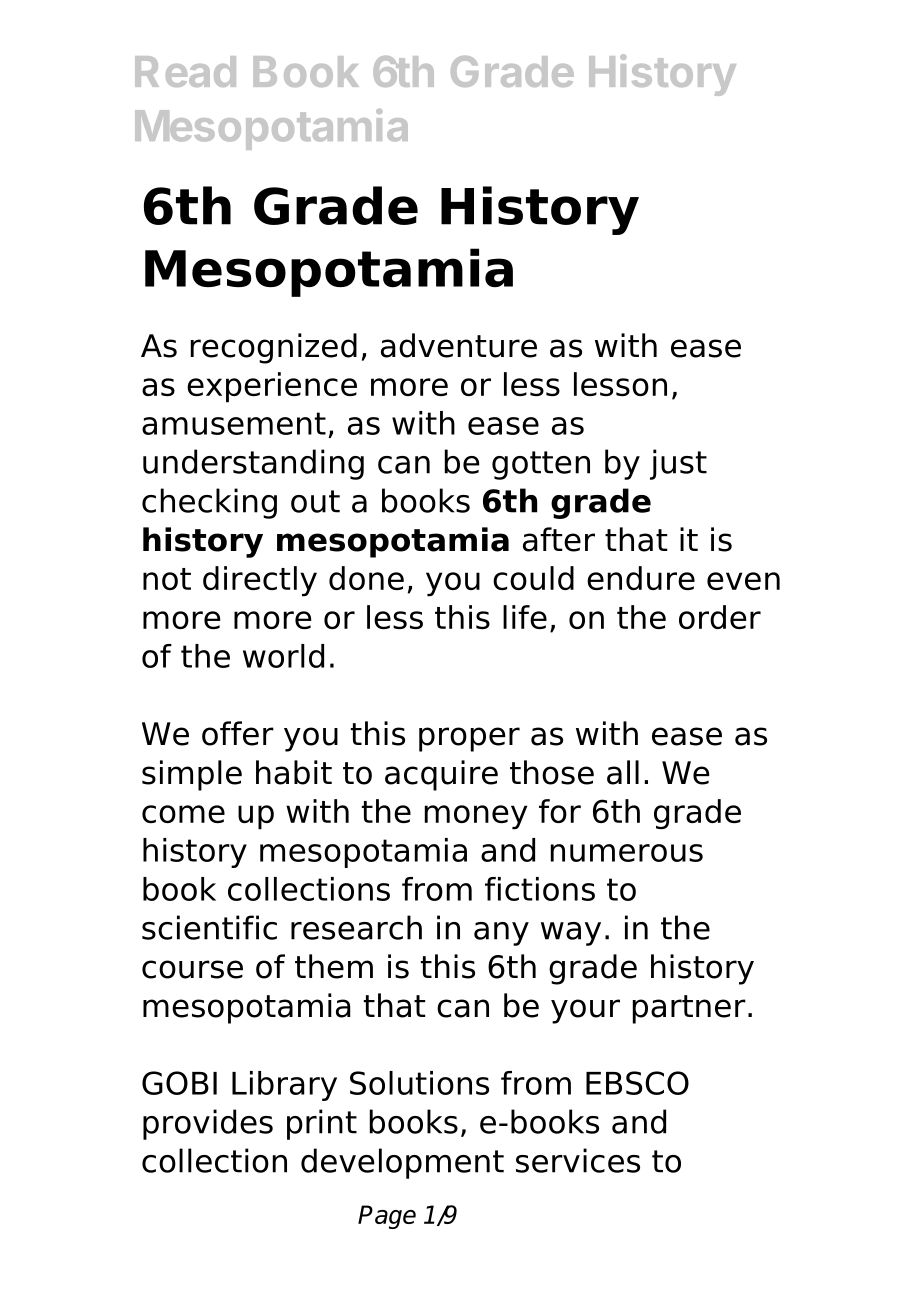  Describe the element at coordinates (283, 656) in the document. I see `world` at that location.
